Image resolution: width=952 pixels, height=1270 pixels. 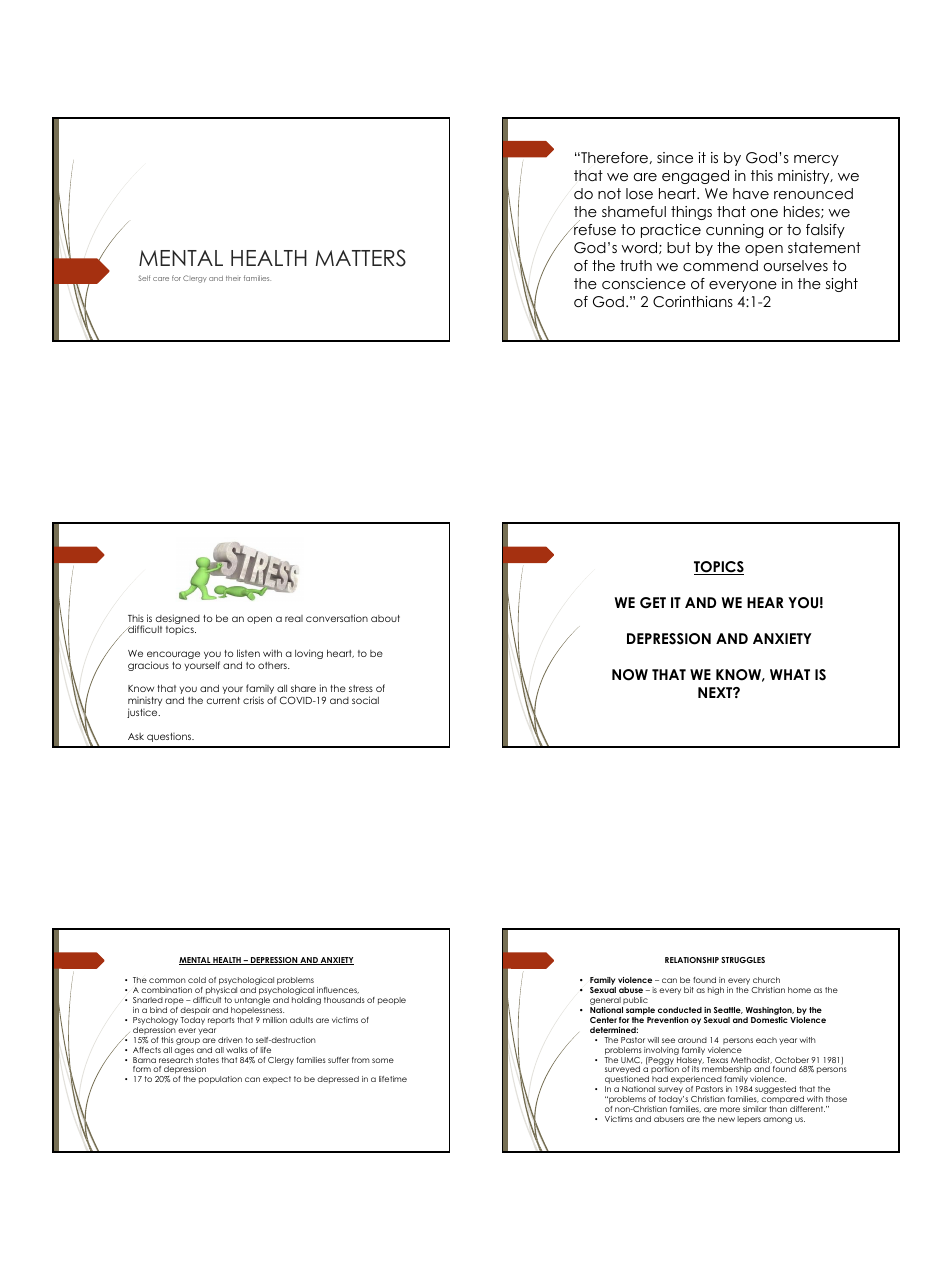 What do you see at coordinates (220, 1080) in the document?
I see `population` at bounding box center [220, 1080].
